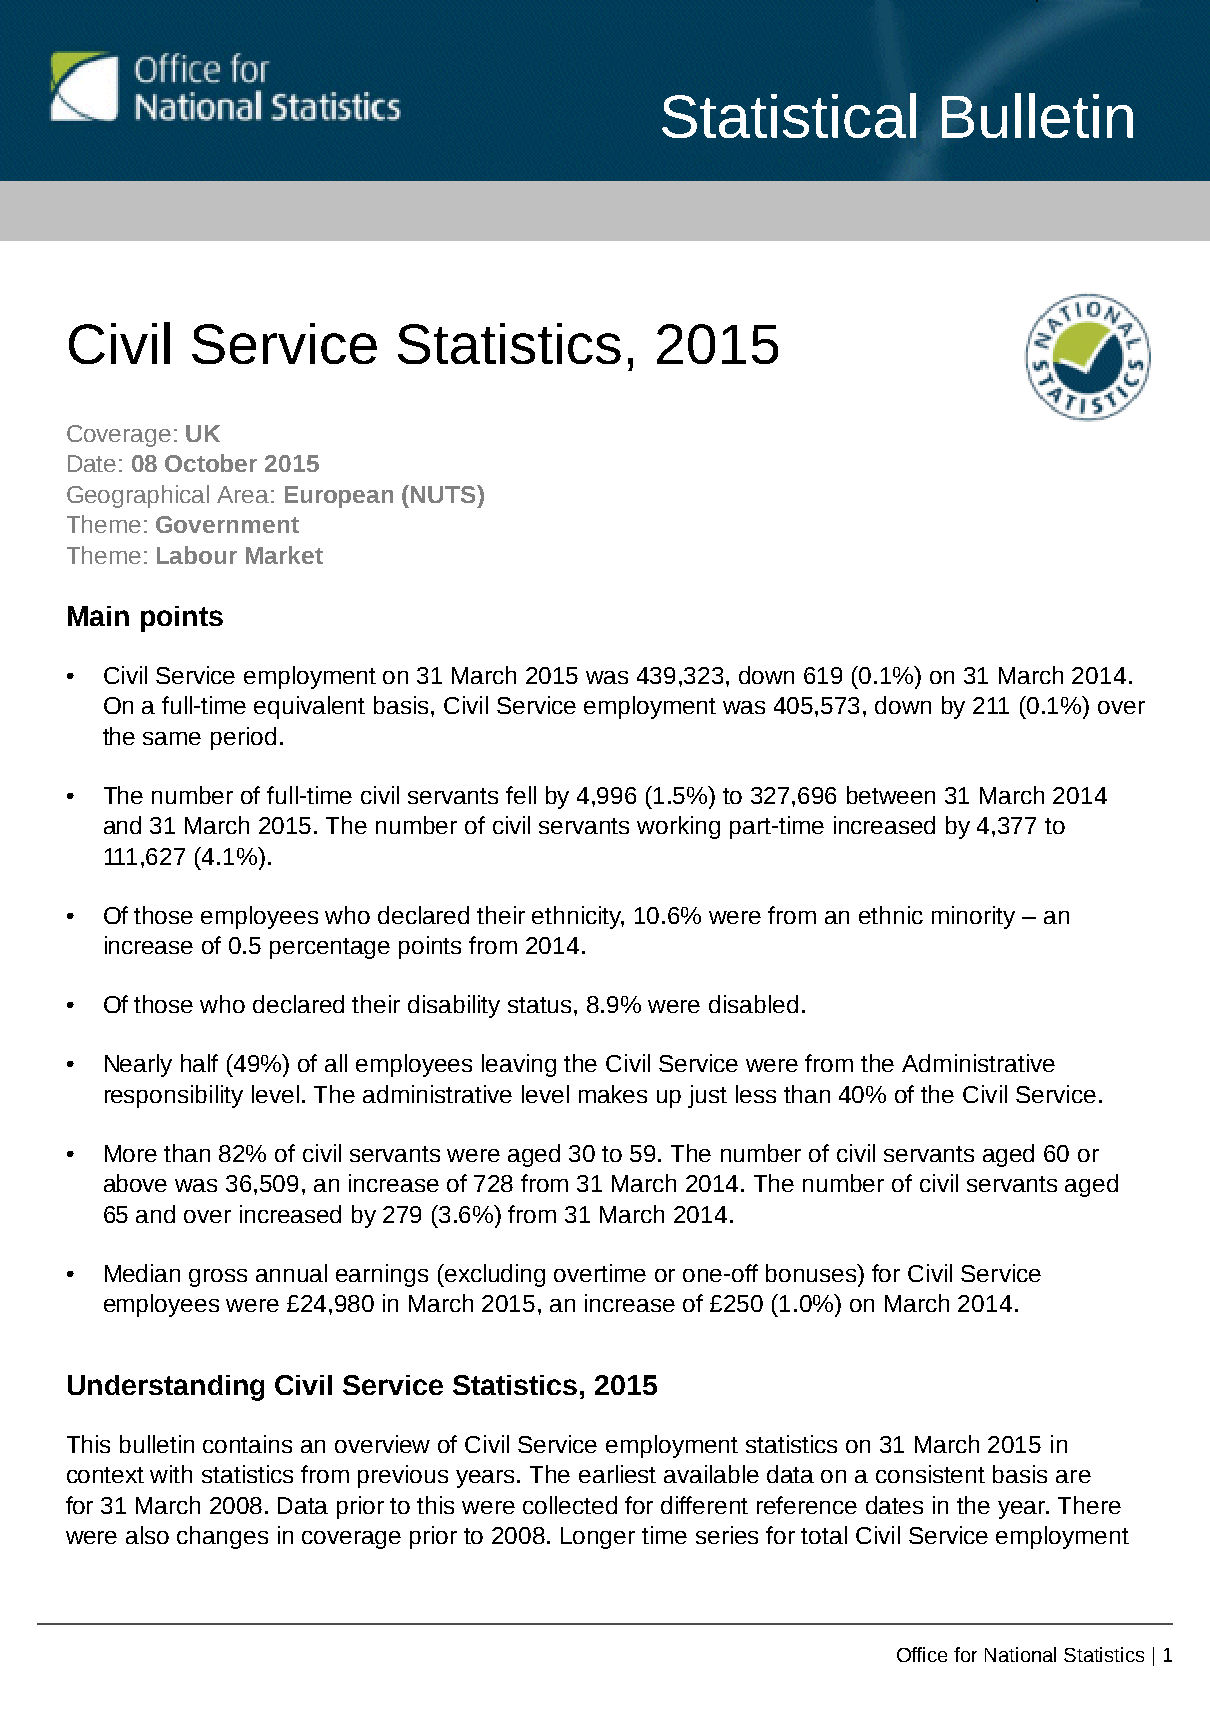 The width and height of the image is (1210, 1711). Describe the element at coordinates (211, 463) in the image. I see `October` at that location.
